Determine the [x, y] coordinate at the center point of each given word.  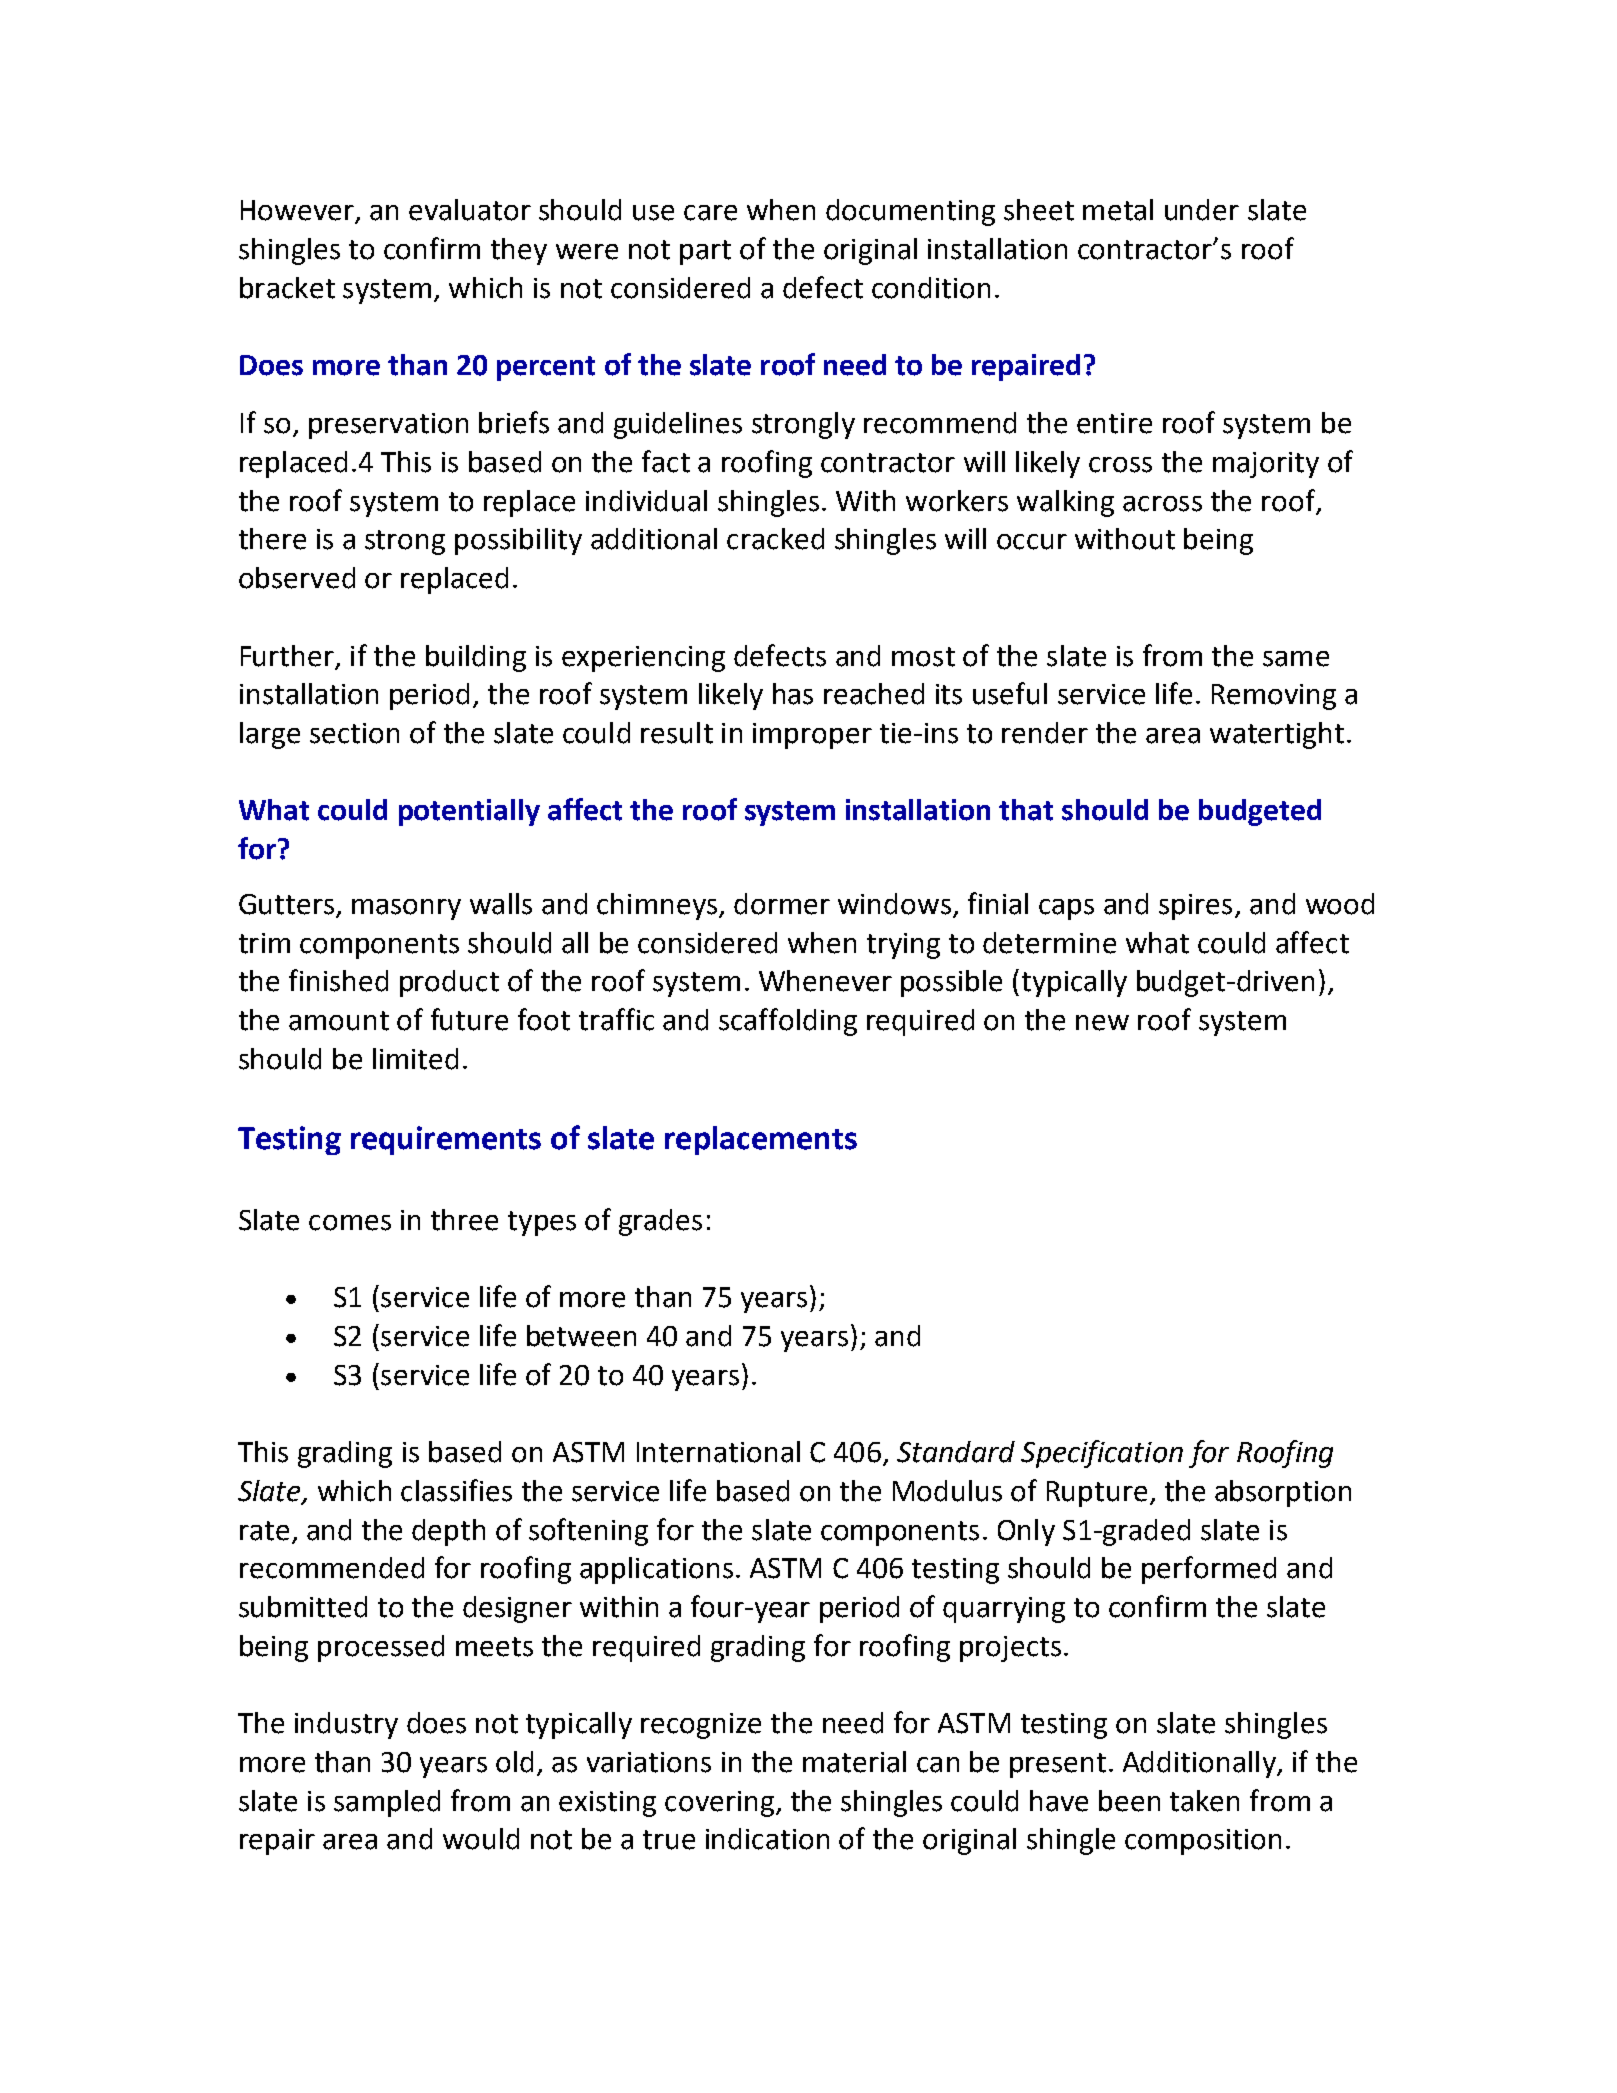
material [854, 1762]
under [1202, 210]
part [705, 252]
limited [415, 1059]
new [1102, 1023]
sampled [387, 1803]
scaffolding [788, 1022]
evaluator [470, 210]
